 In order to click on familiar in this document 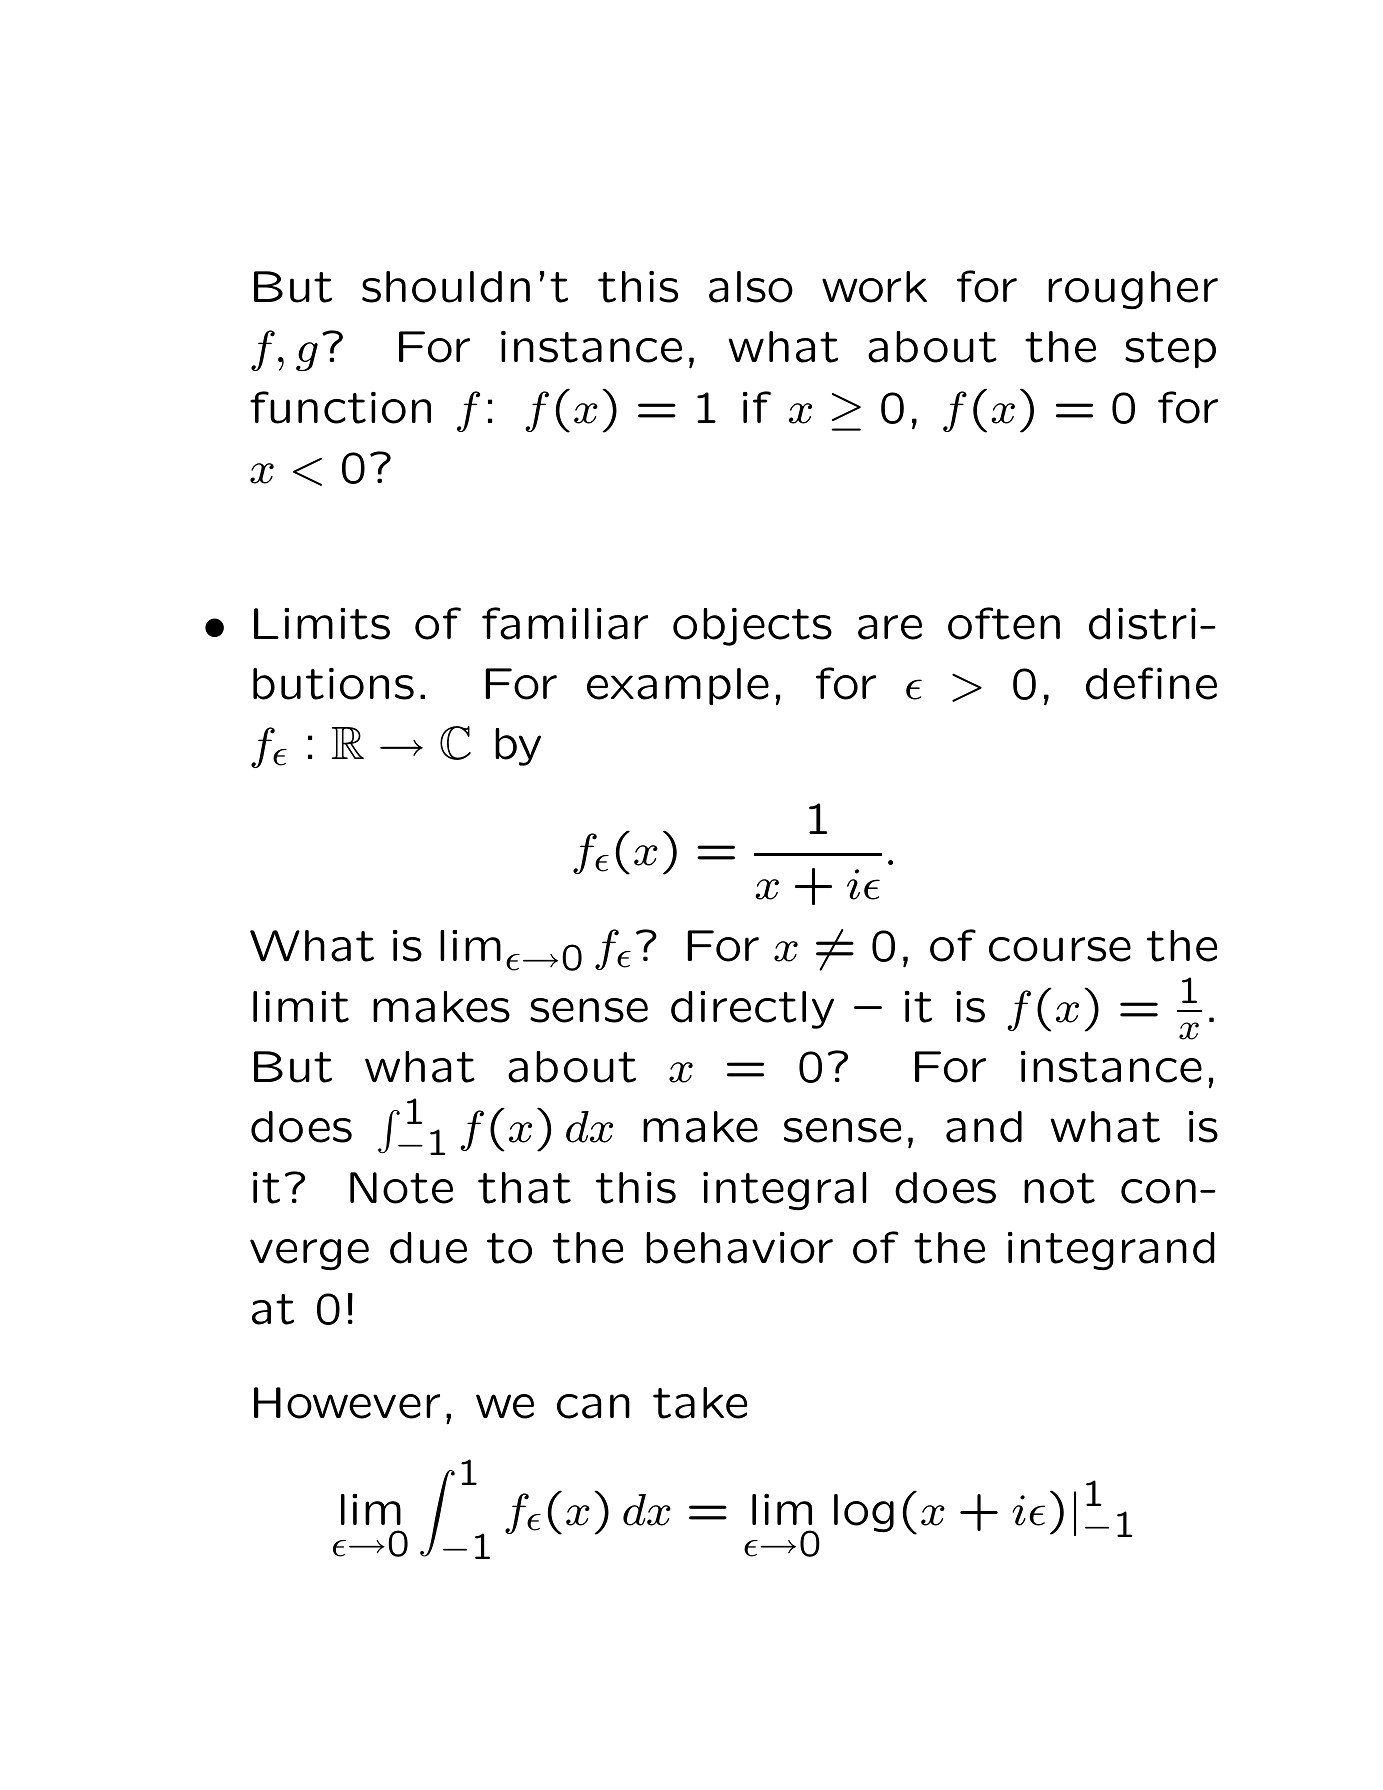, I will do `click(565, 623)`.
